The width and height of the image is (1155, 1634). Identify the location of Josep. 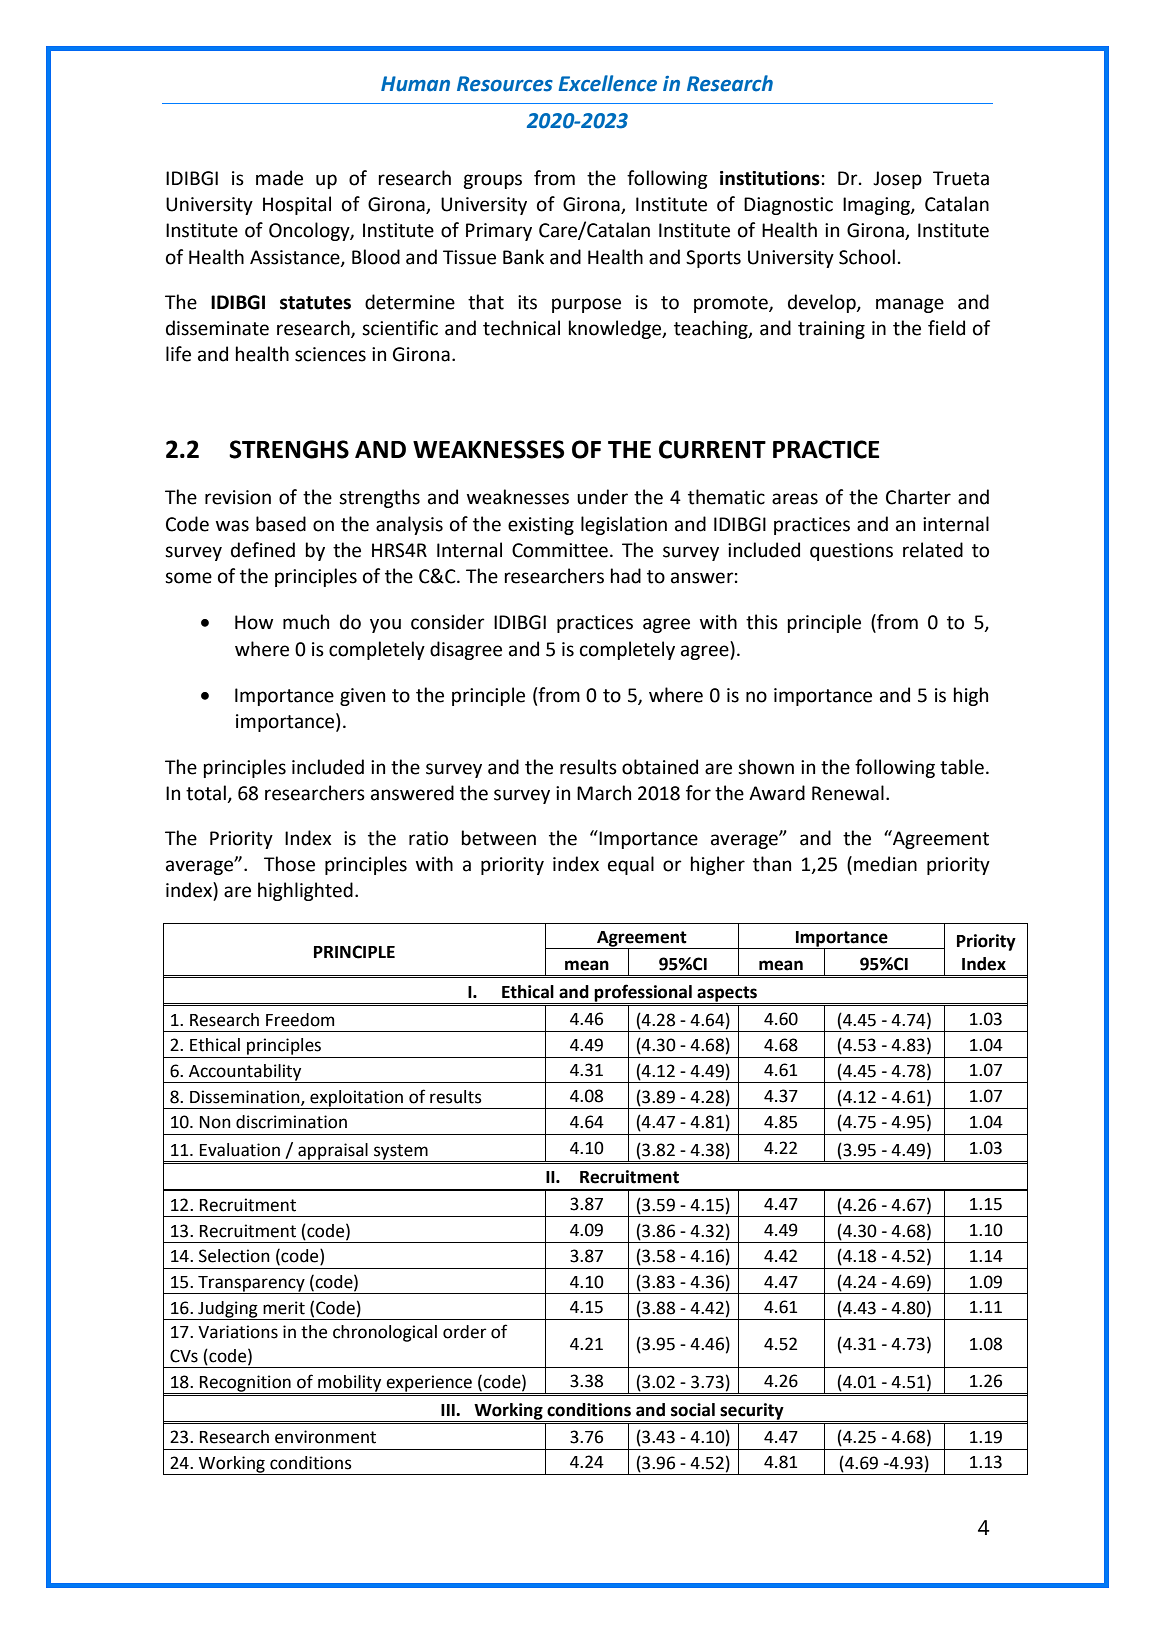
(897, 180).
